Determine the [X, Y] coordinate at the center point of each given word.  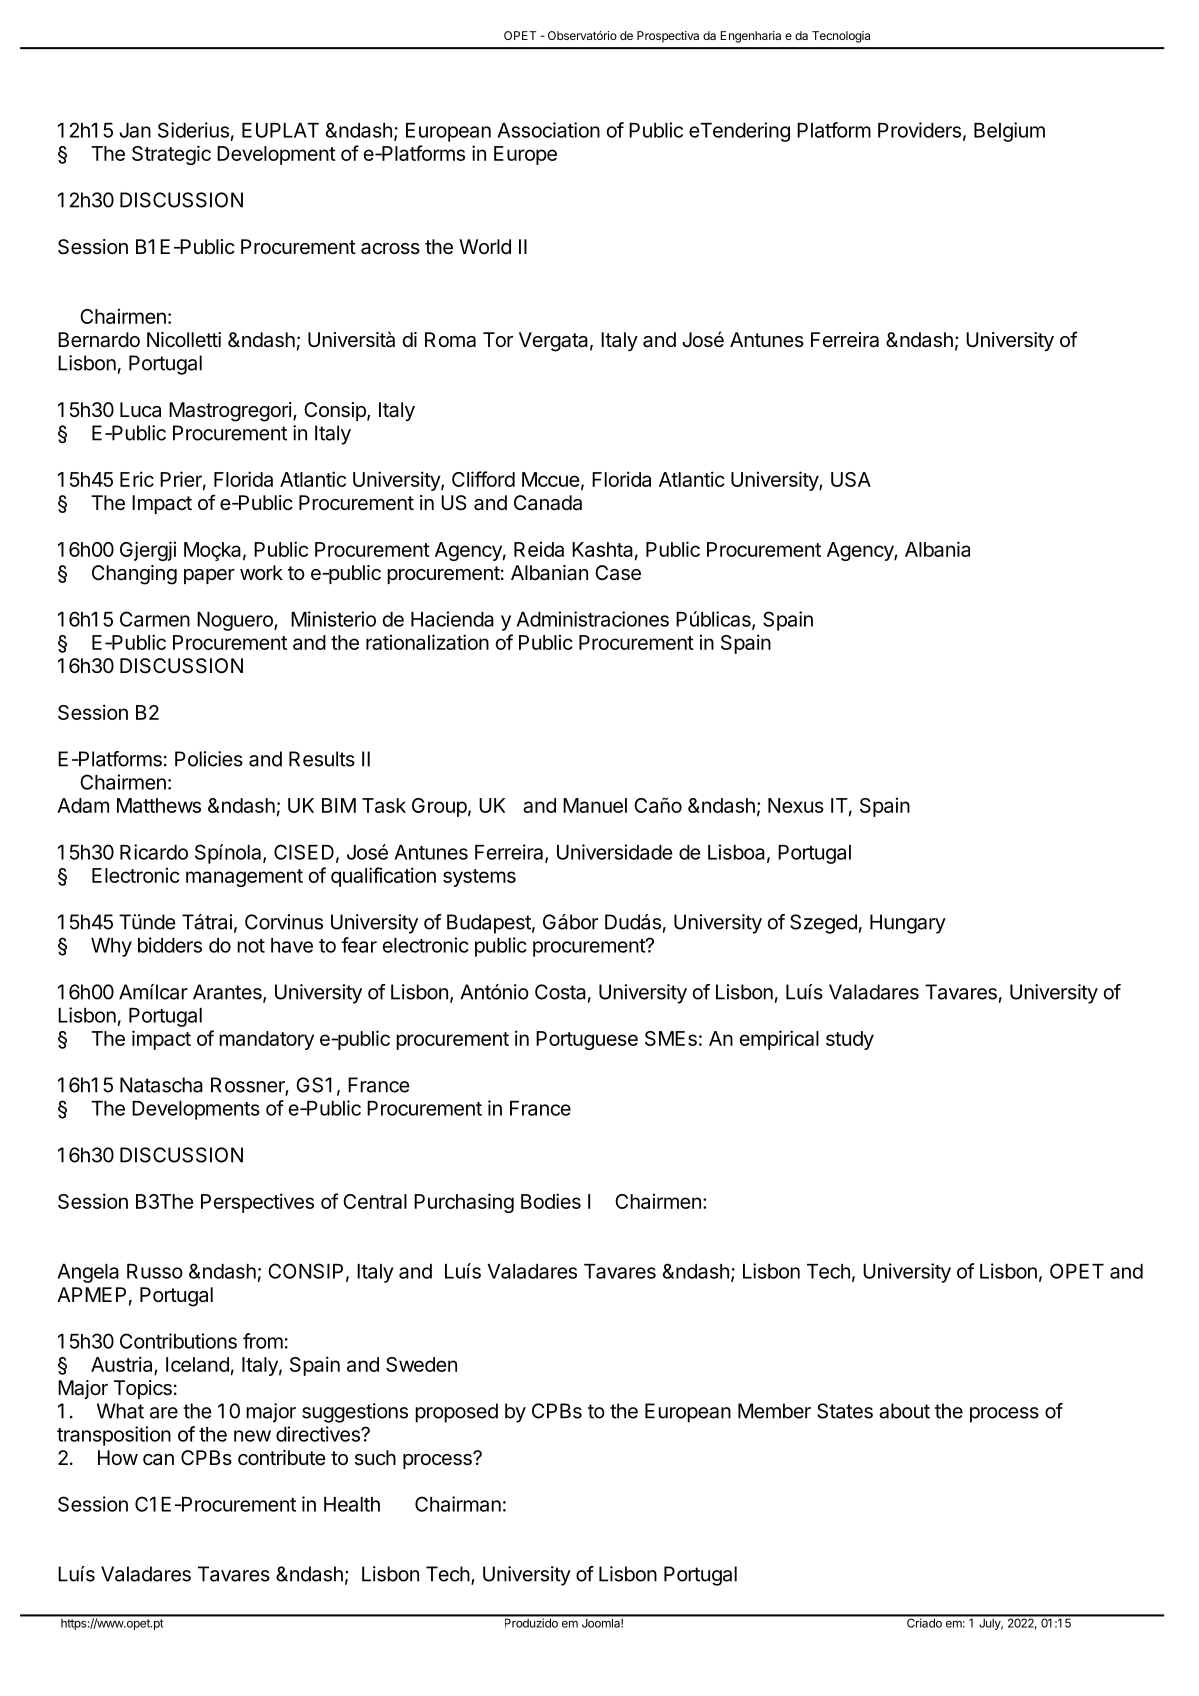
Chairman [458, 1504]
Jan [135, 130]
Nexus [796, 805]
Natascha [161, 1085]
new [252, 1436]
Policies [209, 759]
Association [548, 130]
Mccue [551, 479]
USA [851, 479]
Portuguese [587, 1040]
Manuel [595, 805]
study [850, 1040]
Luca [140, 409]
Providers [919, 130]
